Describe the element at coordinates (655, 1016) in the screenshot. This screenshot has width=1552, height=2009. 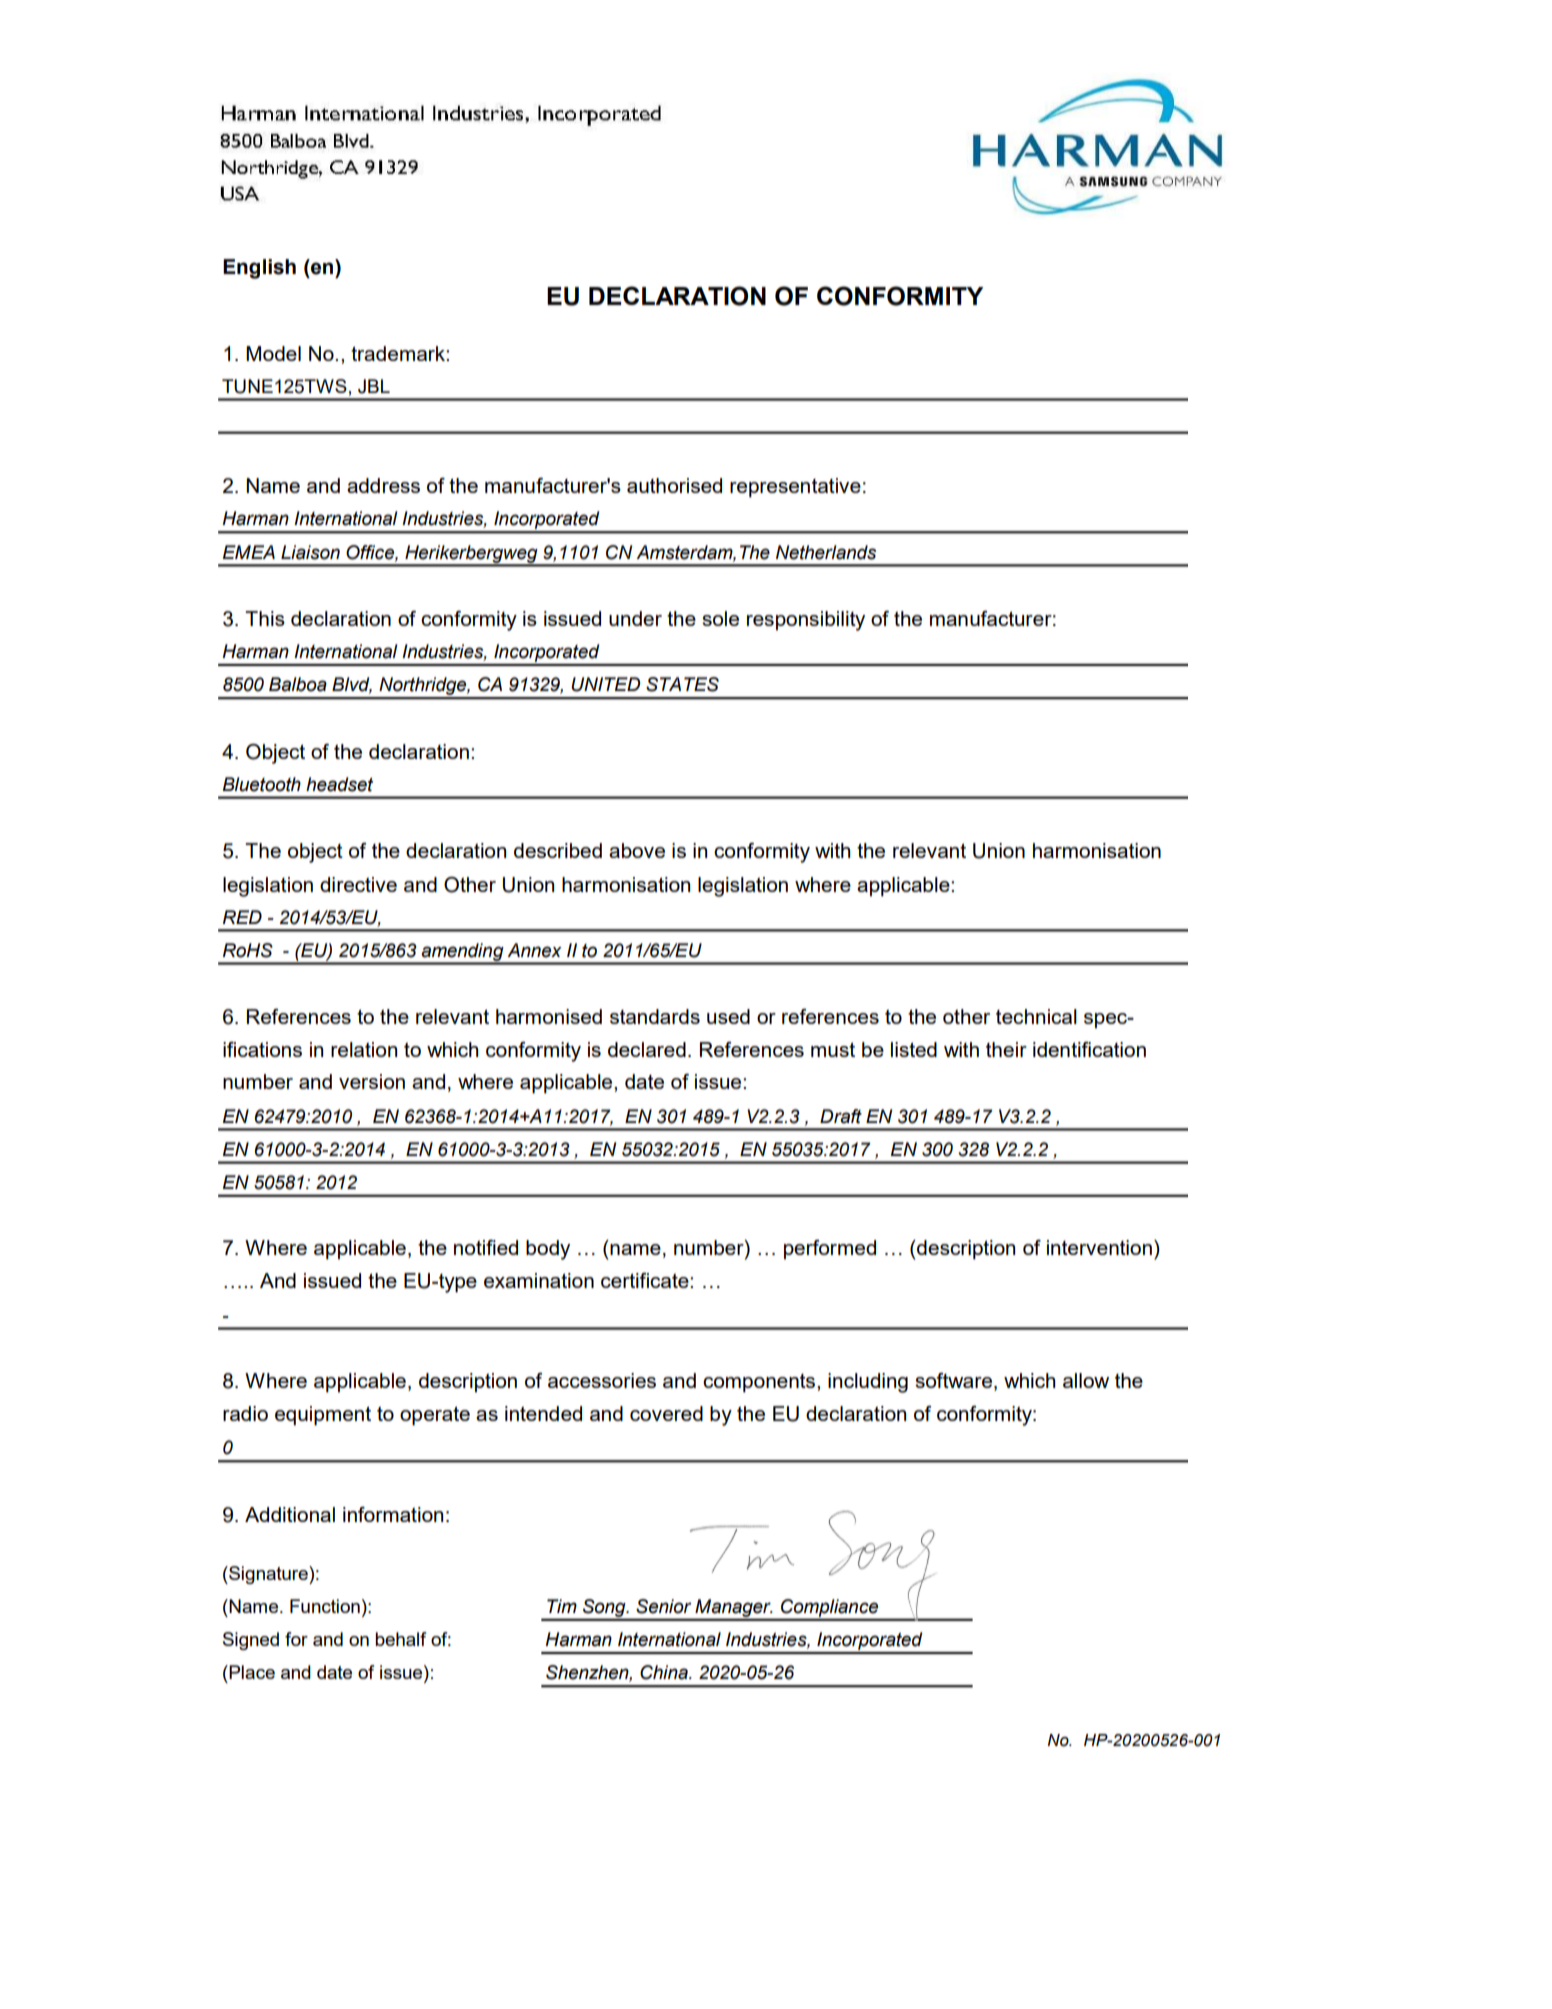
I see `standards` at that location.
